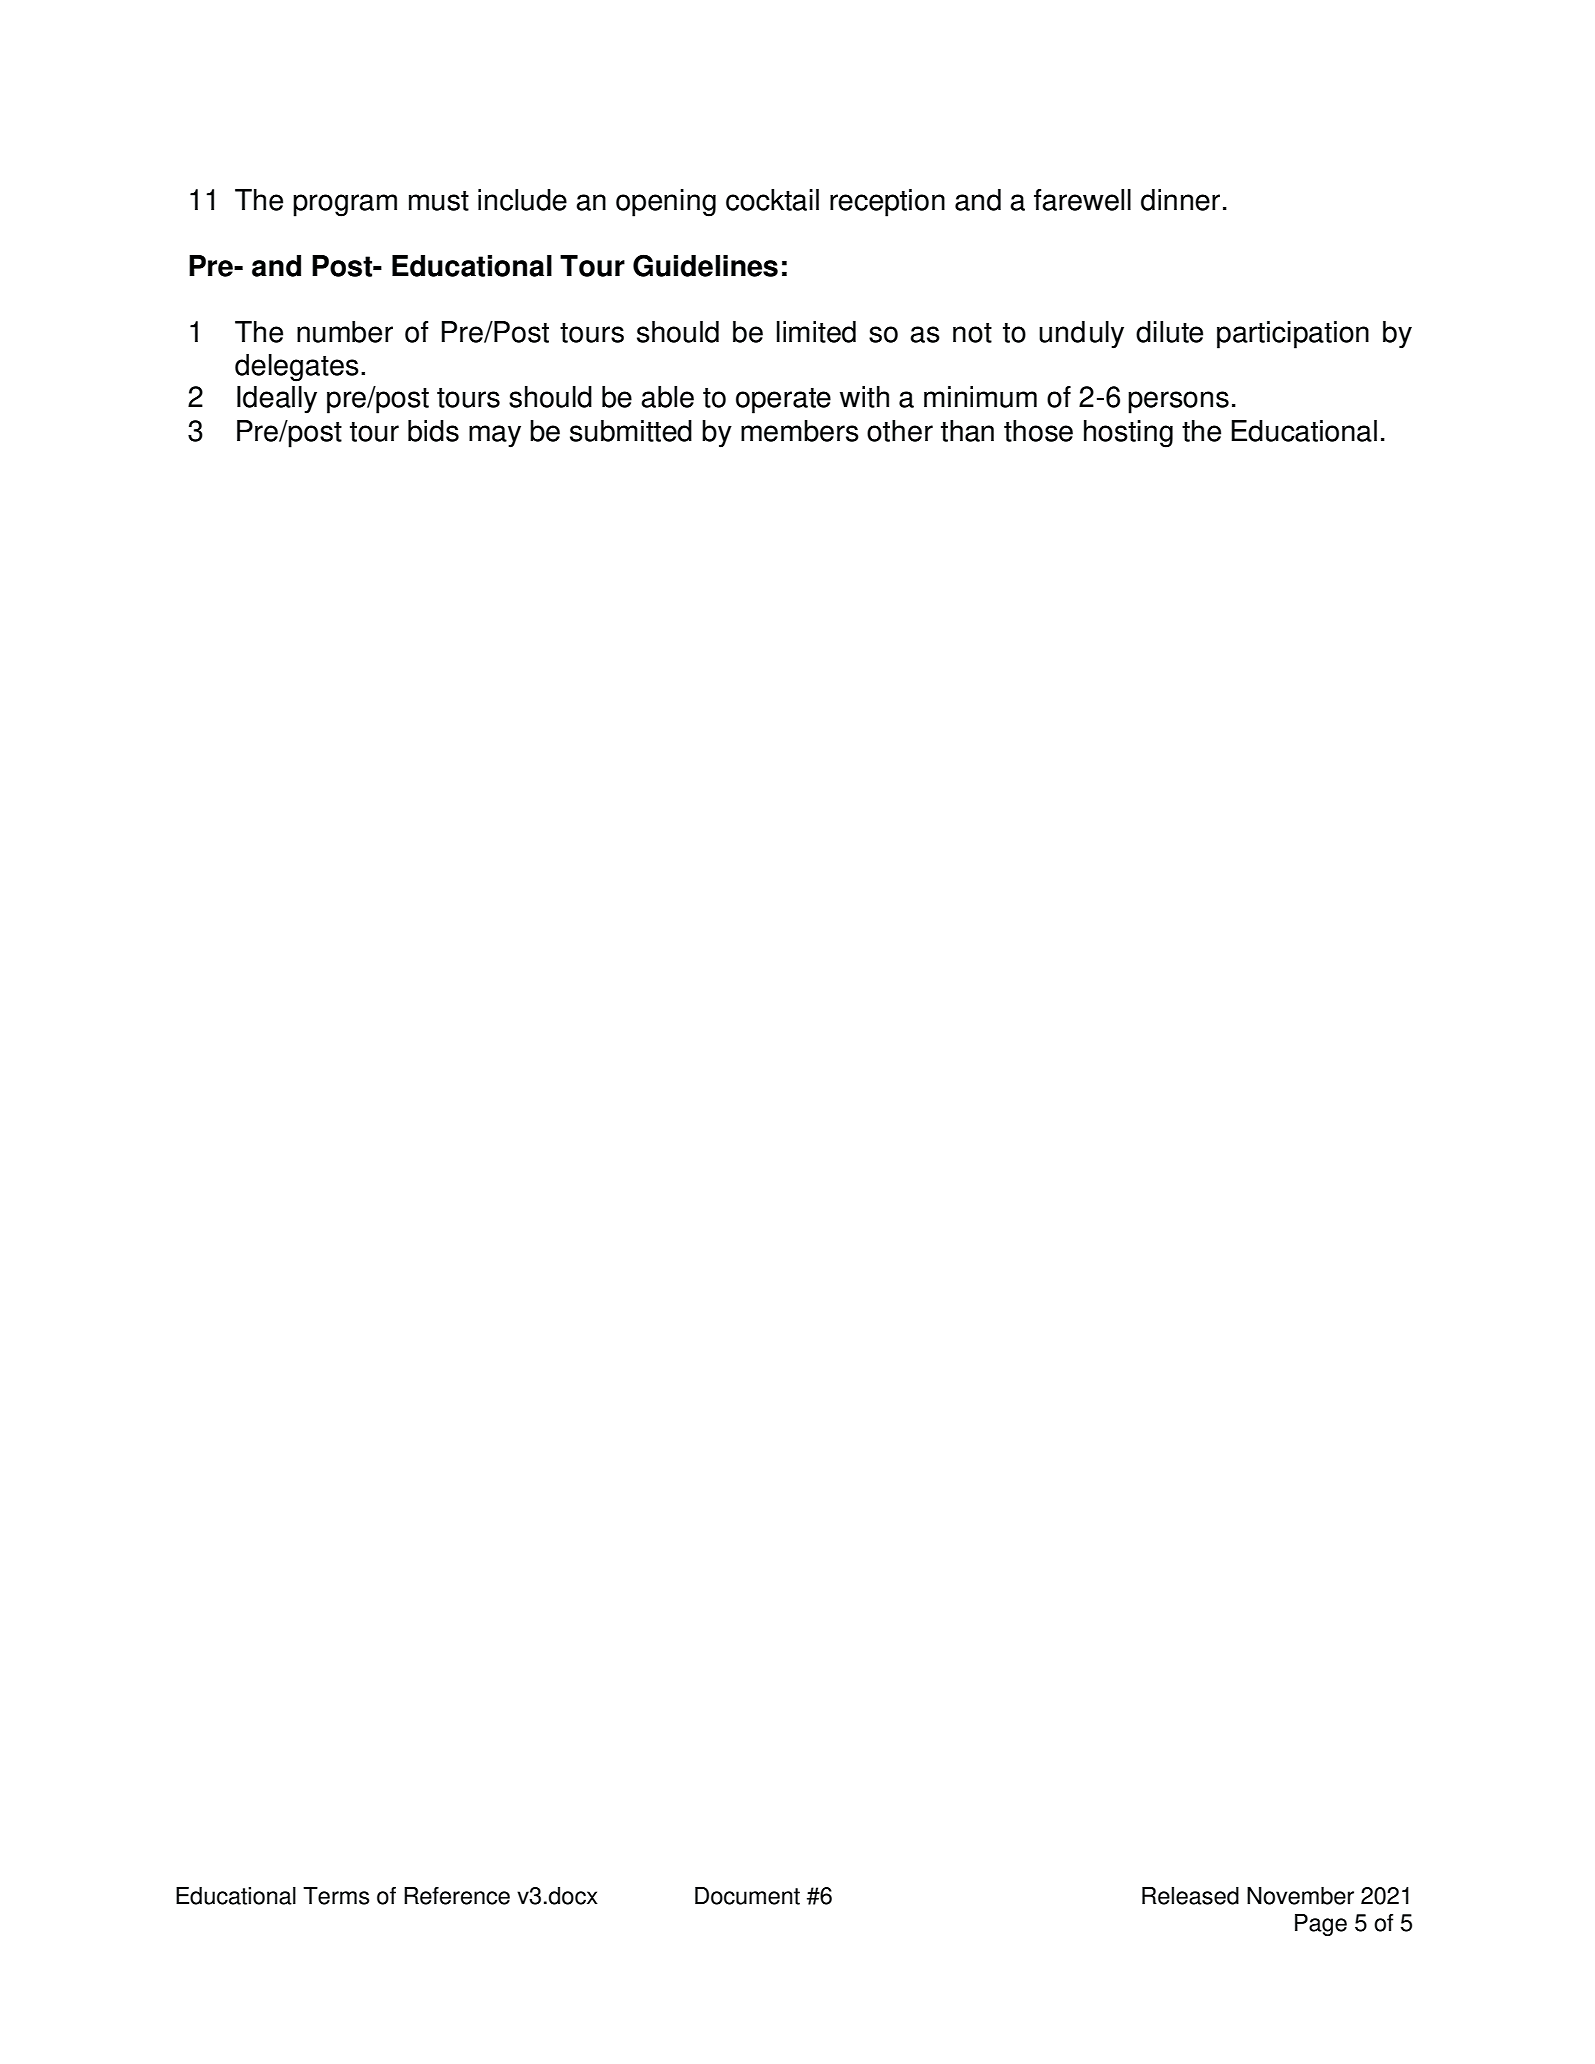  I want to click on must, so click(439, 201).
